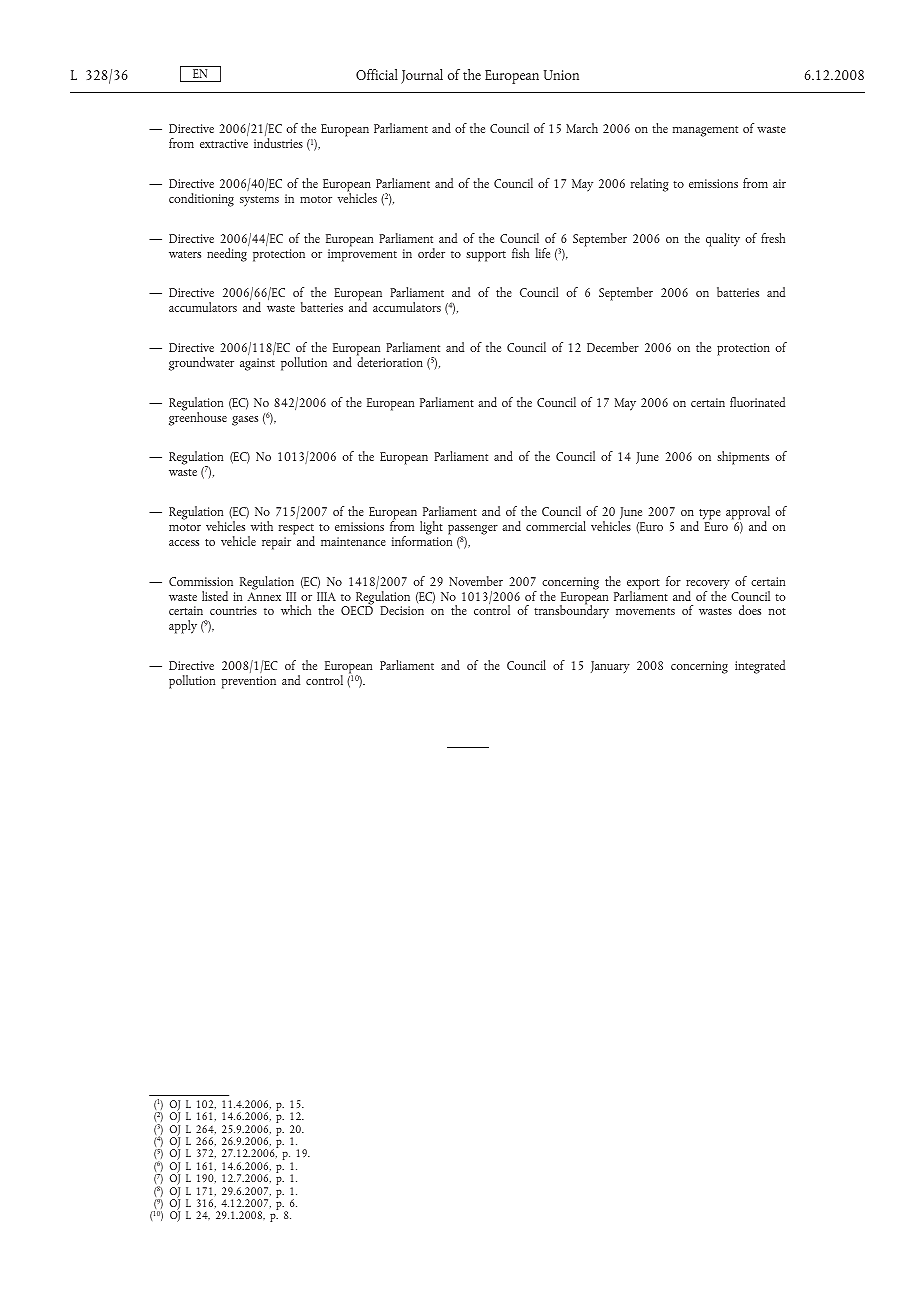  I want to click on December, so click(613, 347).
